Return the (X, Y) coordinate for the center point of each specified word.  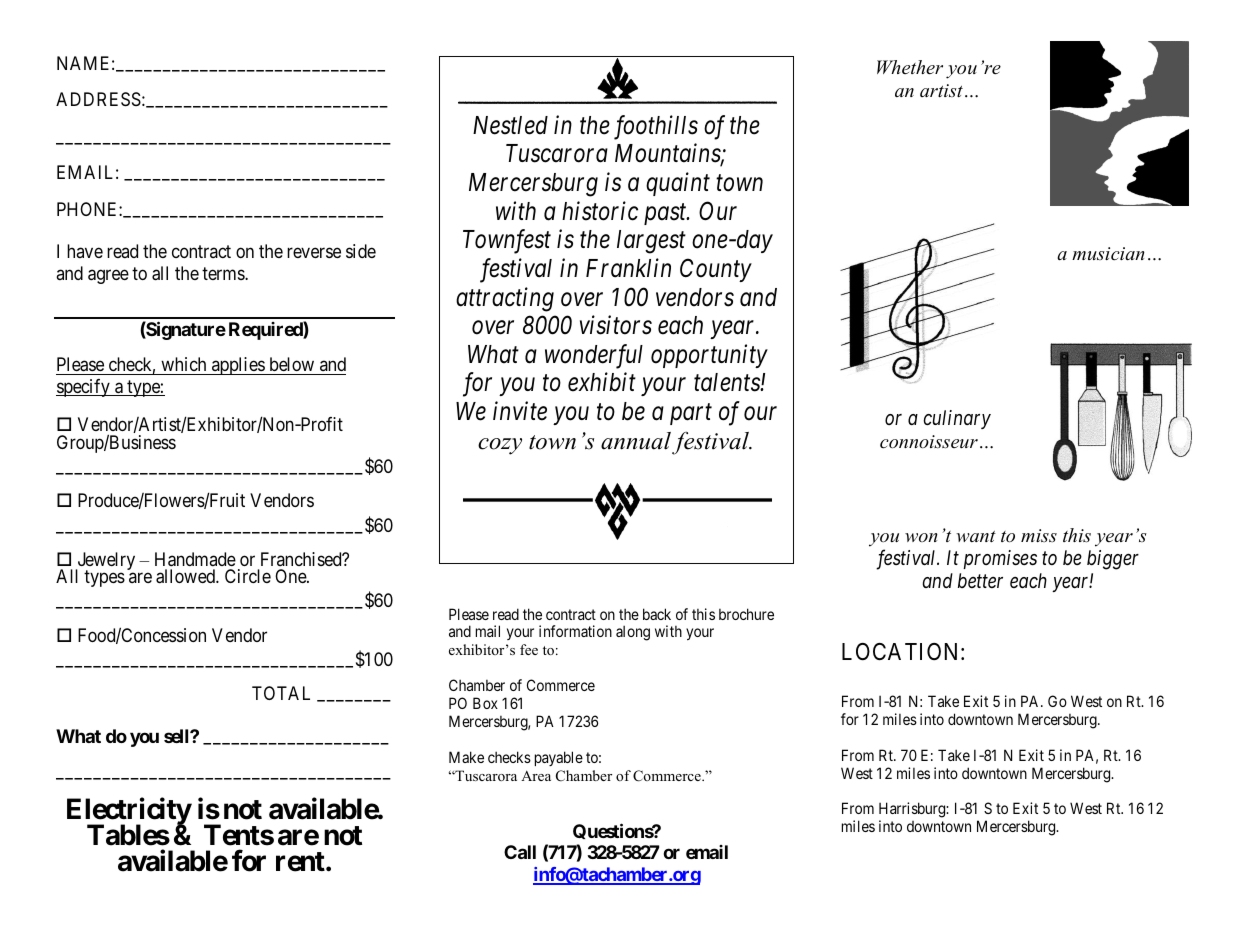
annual (636, 441)
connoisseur (929, 442)
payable (559, 758)
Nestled (510, 125)
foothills (656, 127)
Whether (910, 67)
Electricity (129, 813)
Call (520, 852)
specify (84, 388)
